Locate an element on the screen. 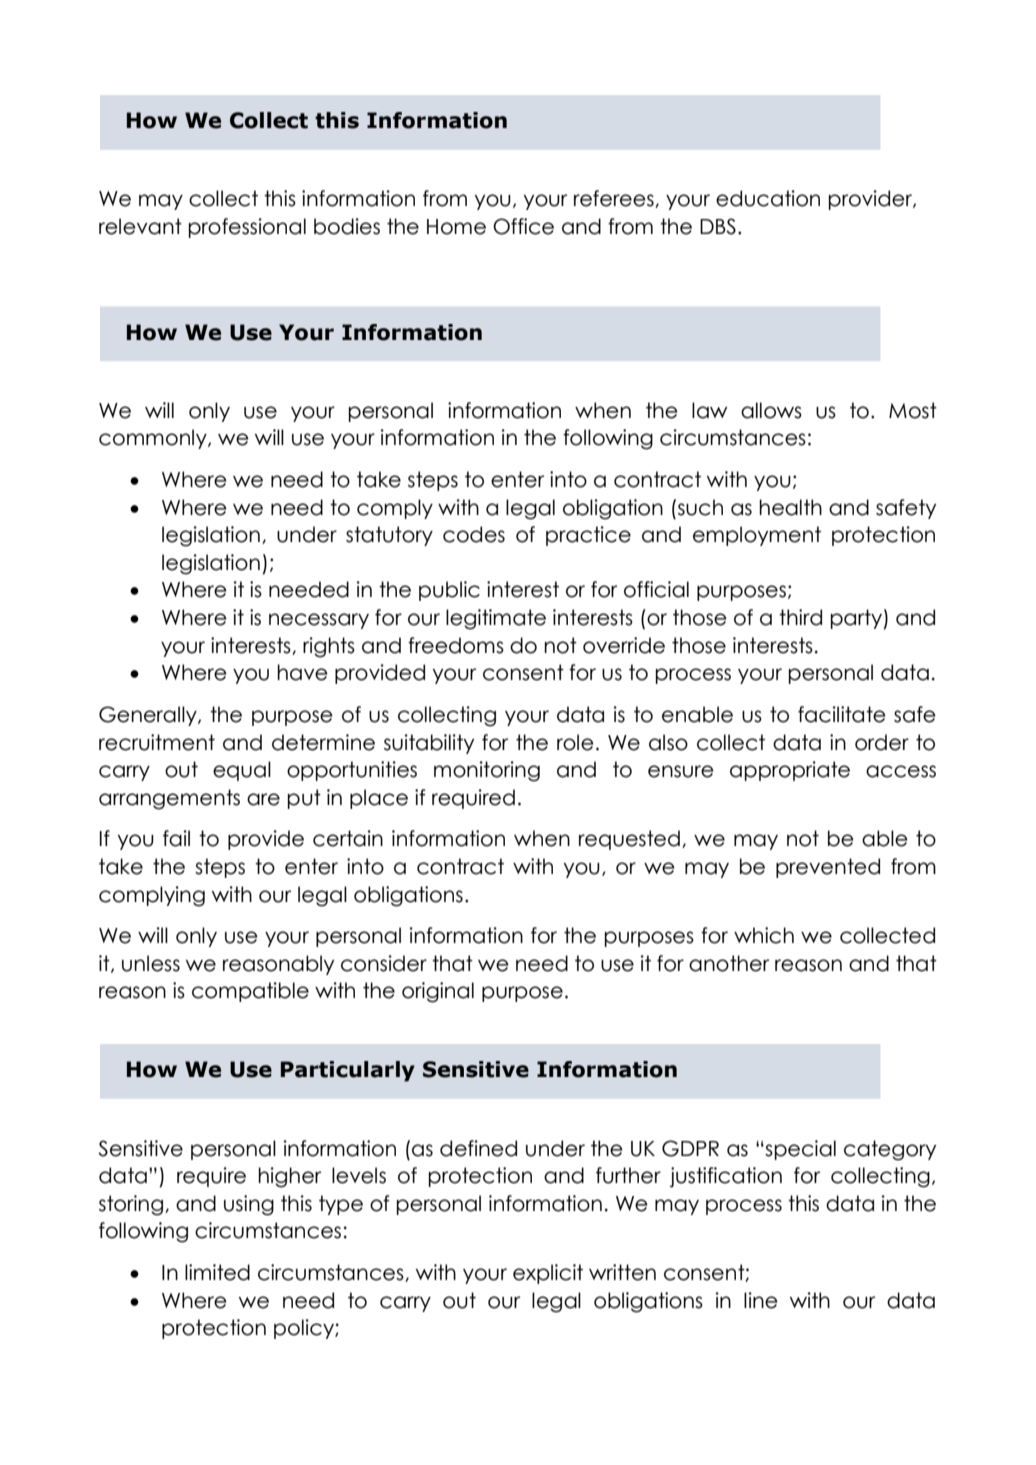 The height and width of the screenshot is (1465, 1036). Office is located at coordinates (523, 226).
